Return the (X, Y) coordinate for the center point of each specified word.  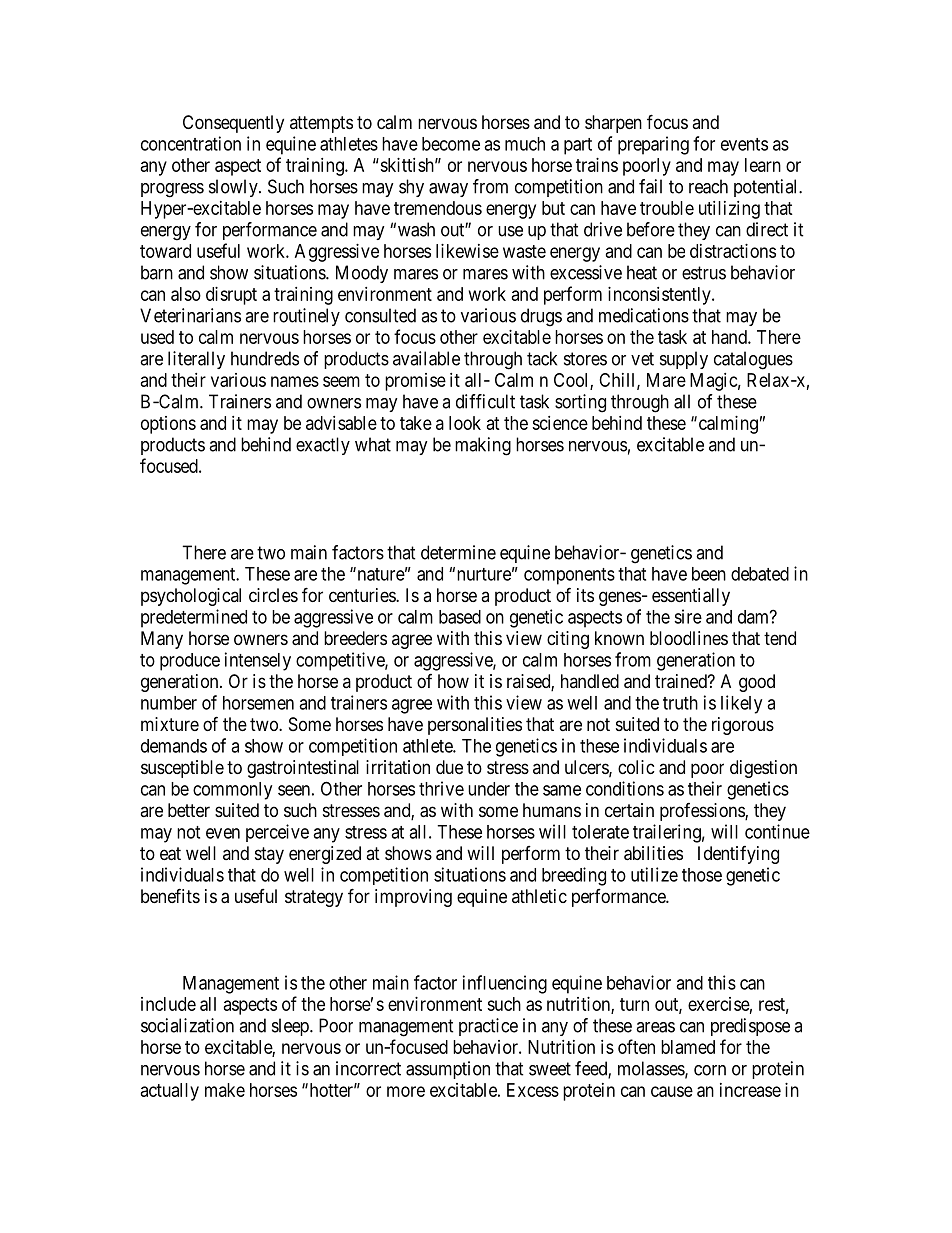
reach (708, 186)
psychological (191, 597)
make (225, 1090)
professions (703, 812)
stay (269, 855)
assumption (448, 1070)
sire (688, 616)
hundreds (265, 358)
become (451, 144)
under (489, 789)
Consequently (233, 124)
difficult (485, 401)
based (460, 617)
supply (684, 360)
